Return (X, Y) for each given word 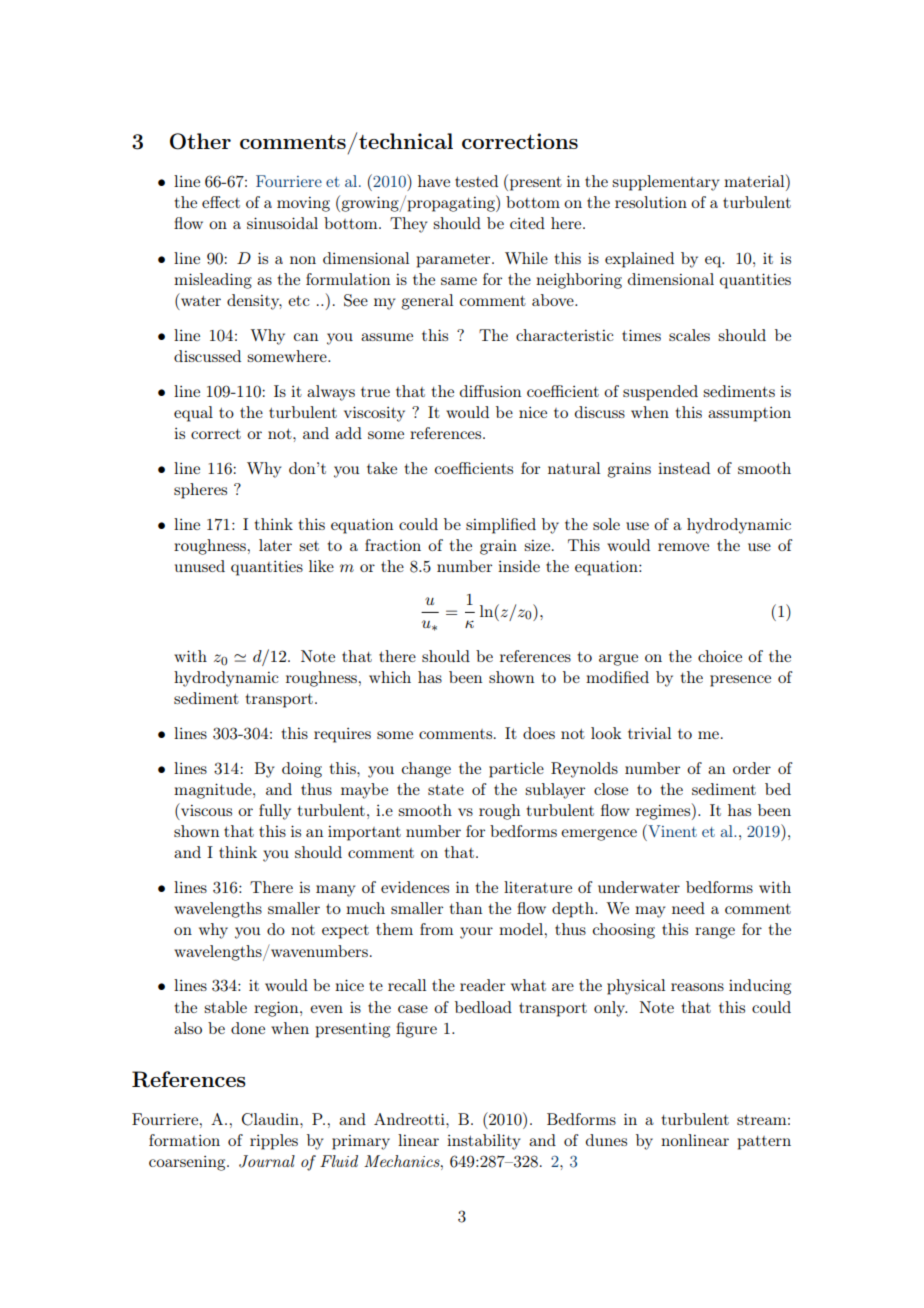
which (390, 677)
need (688, 908)
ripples (274, 1142)
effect (221, 202)
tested (476, 181)
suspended (660, 393)
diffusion (490, 391)
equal (193, 414)
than (466, 908)
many (335, 891)
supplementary (665, 183)
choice (720, 656)
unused (200, 566)
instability (483, 1142)
